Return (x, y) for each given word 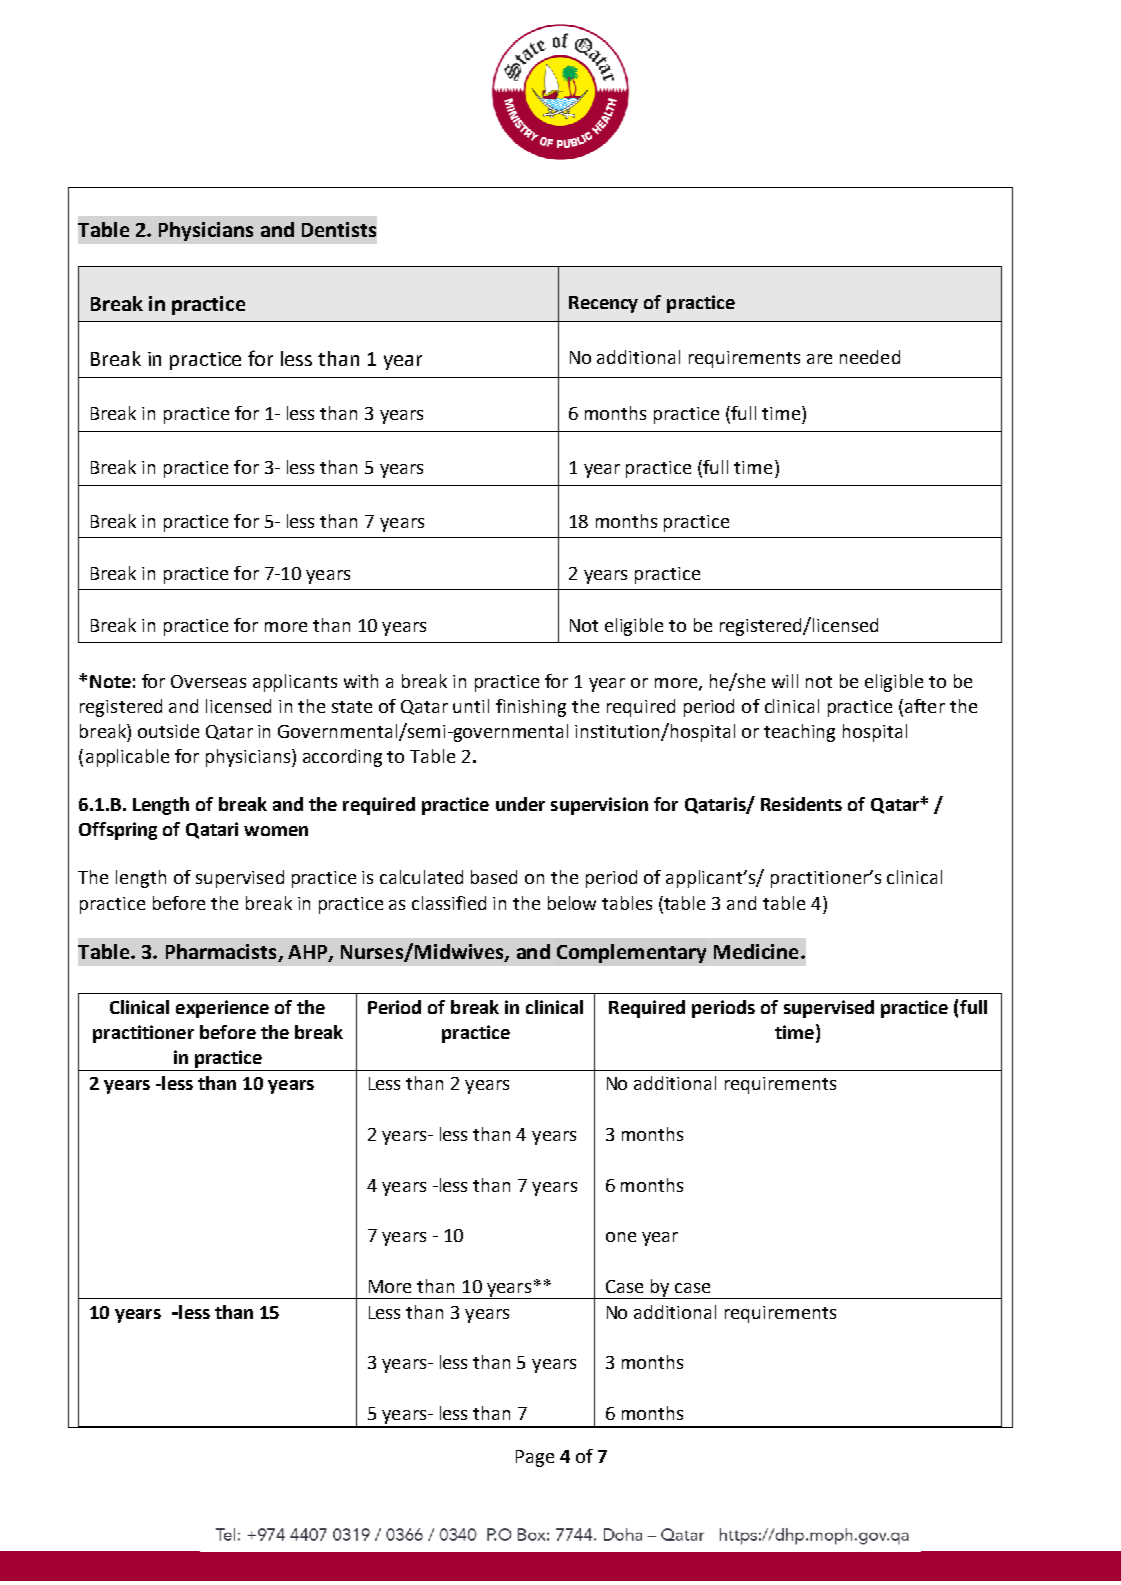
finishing (531, 708)
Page (535, 1458)
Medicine (756, 951)
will (785, 681)
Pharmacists (222, 953)
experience (222, 1009)
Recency (603, 304)
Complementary (631, 953)
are (819, 359)
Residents (801, 804)
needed (870, 357)
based (494, 877)
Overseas (208, 681)
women (276, 831)
